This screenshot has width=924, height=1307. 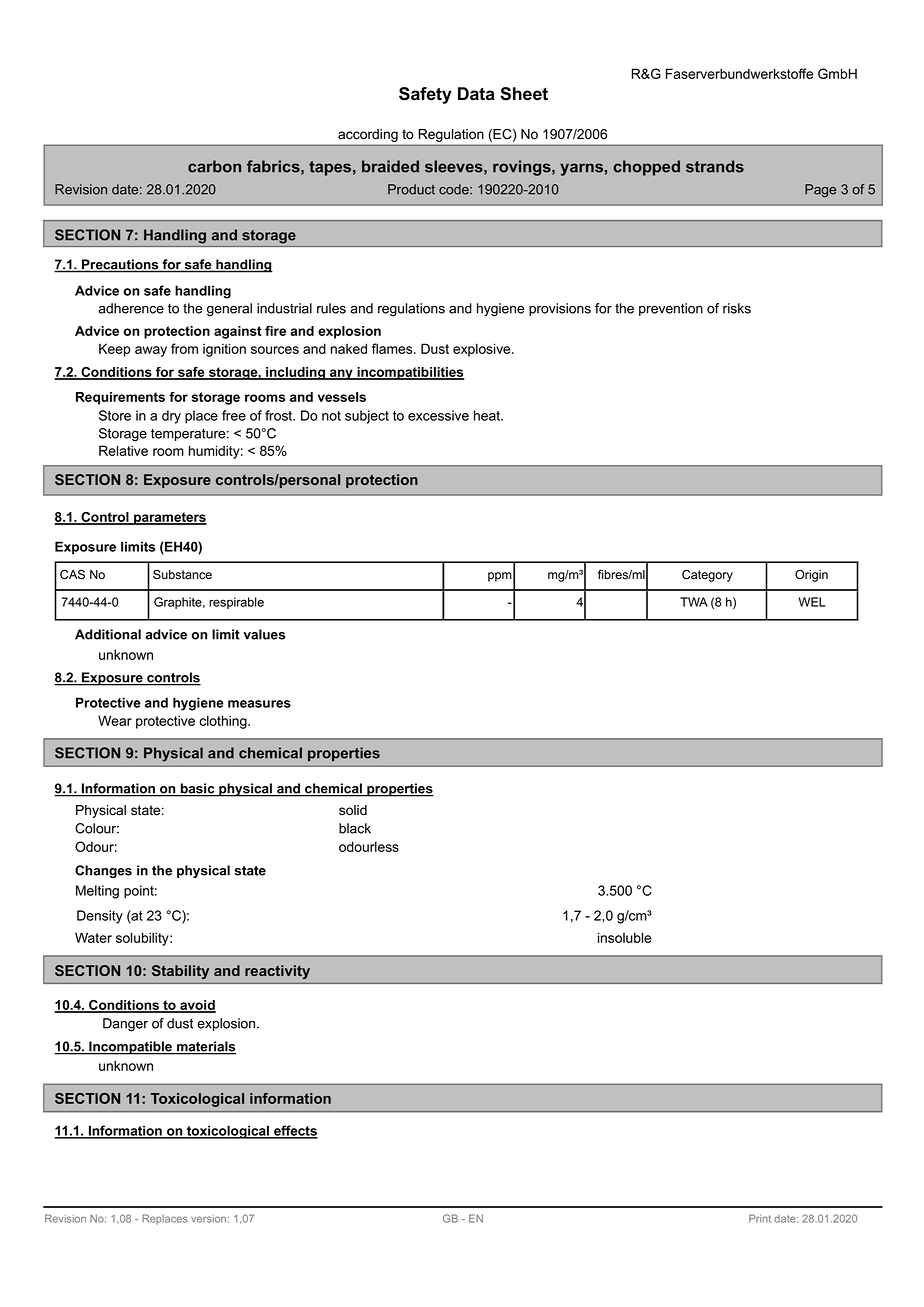 What do you see at coordinates (715, 166) in the screenshot?
I see `strands` at bounding box center [715, 166].
